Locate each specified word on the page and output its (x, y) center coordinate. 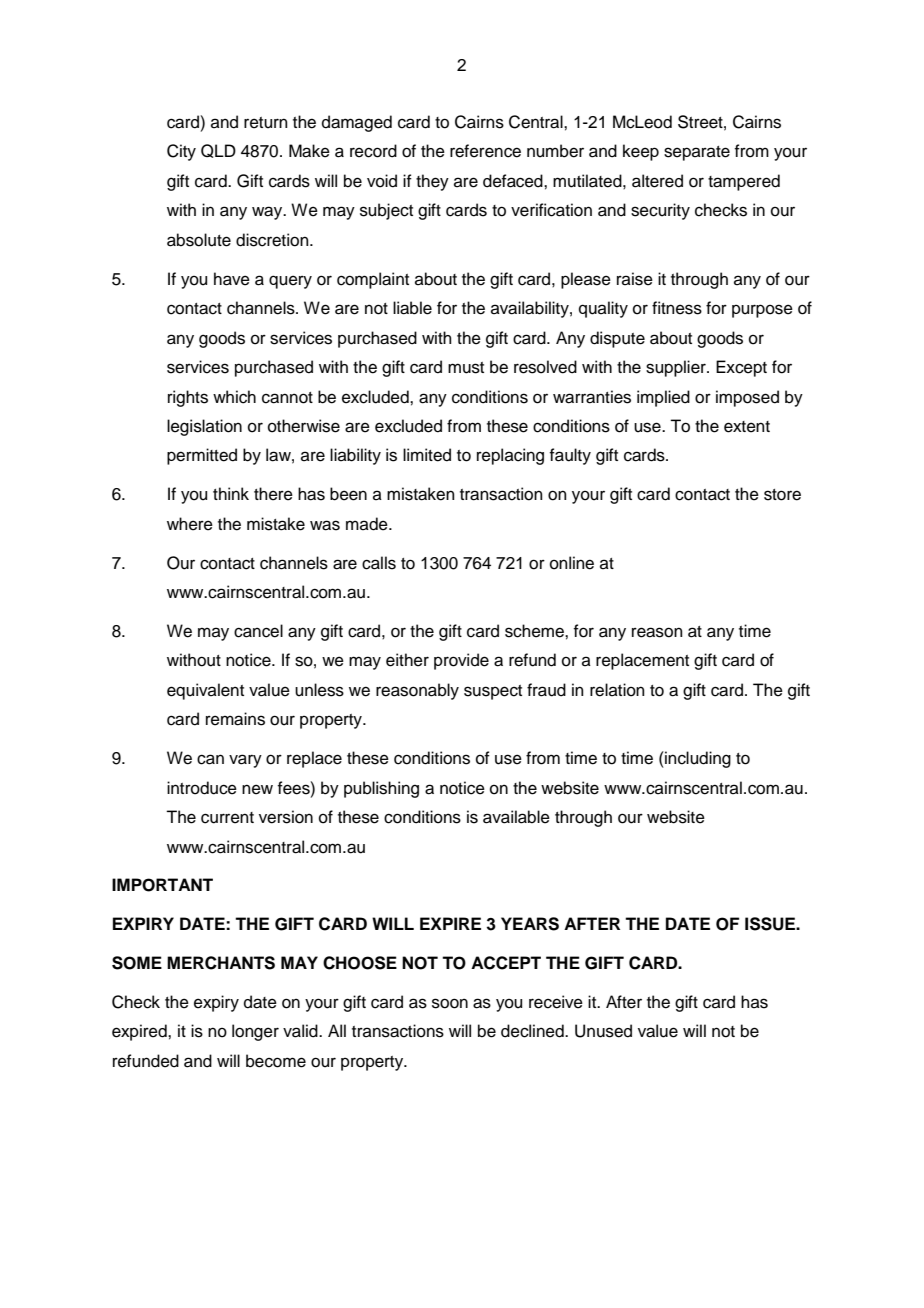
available (516, 817)
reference (485, 151)
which (234, 397)
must (466, 368)
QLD (218, 151)
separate (697, 153)
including (697, 759)
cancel (258, 631)
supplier (677, 368)
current (227, 818)
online (572, 563)
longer (255, 1032)
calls (379, 563)
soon (450, 1003)
